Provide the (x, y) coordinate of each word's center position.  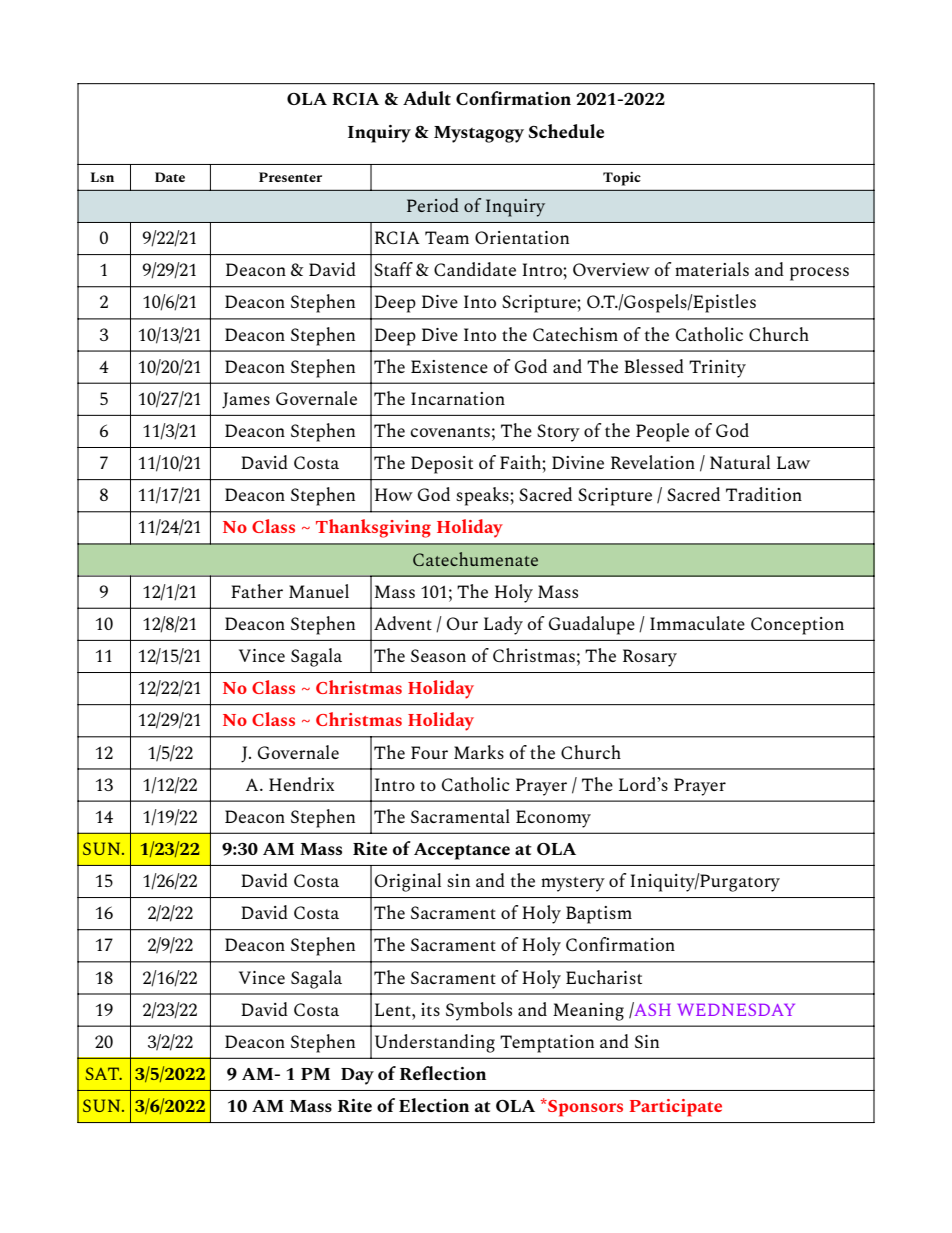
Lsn (102, 177)
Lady (503, 625)
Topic (622, 179)
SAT (103, 1073)
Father (257, 591)
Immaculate (697, 623)
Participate (676, 1108)
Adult (427, 98)
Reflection (443, 1073)
